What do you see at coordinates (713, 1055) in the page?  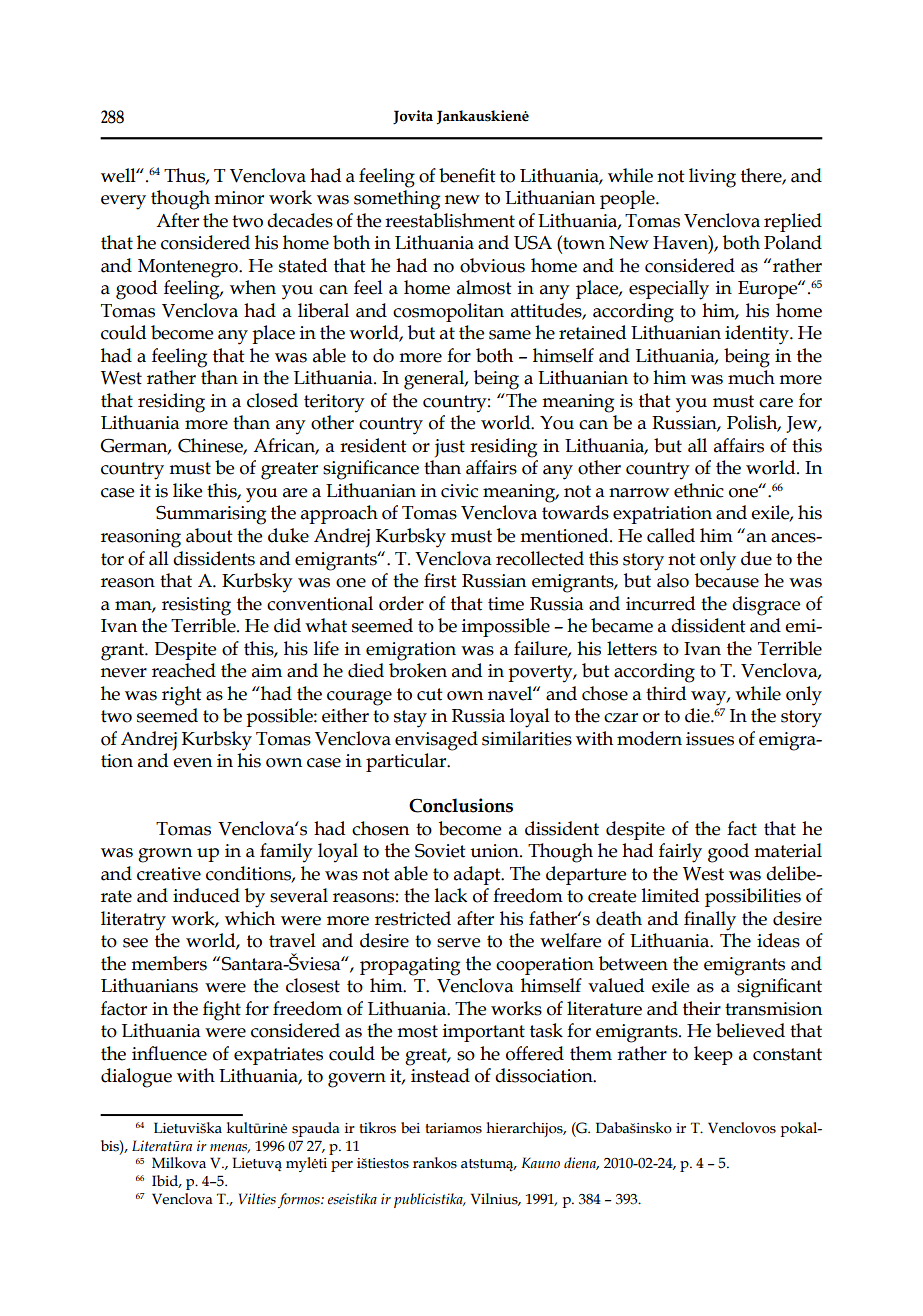 I see `keep` at bounding box center [713, 1055].
